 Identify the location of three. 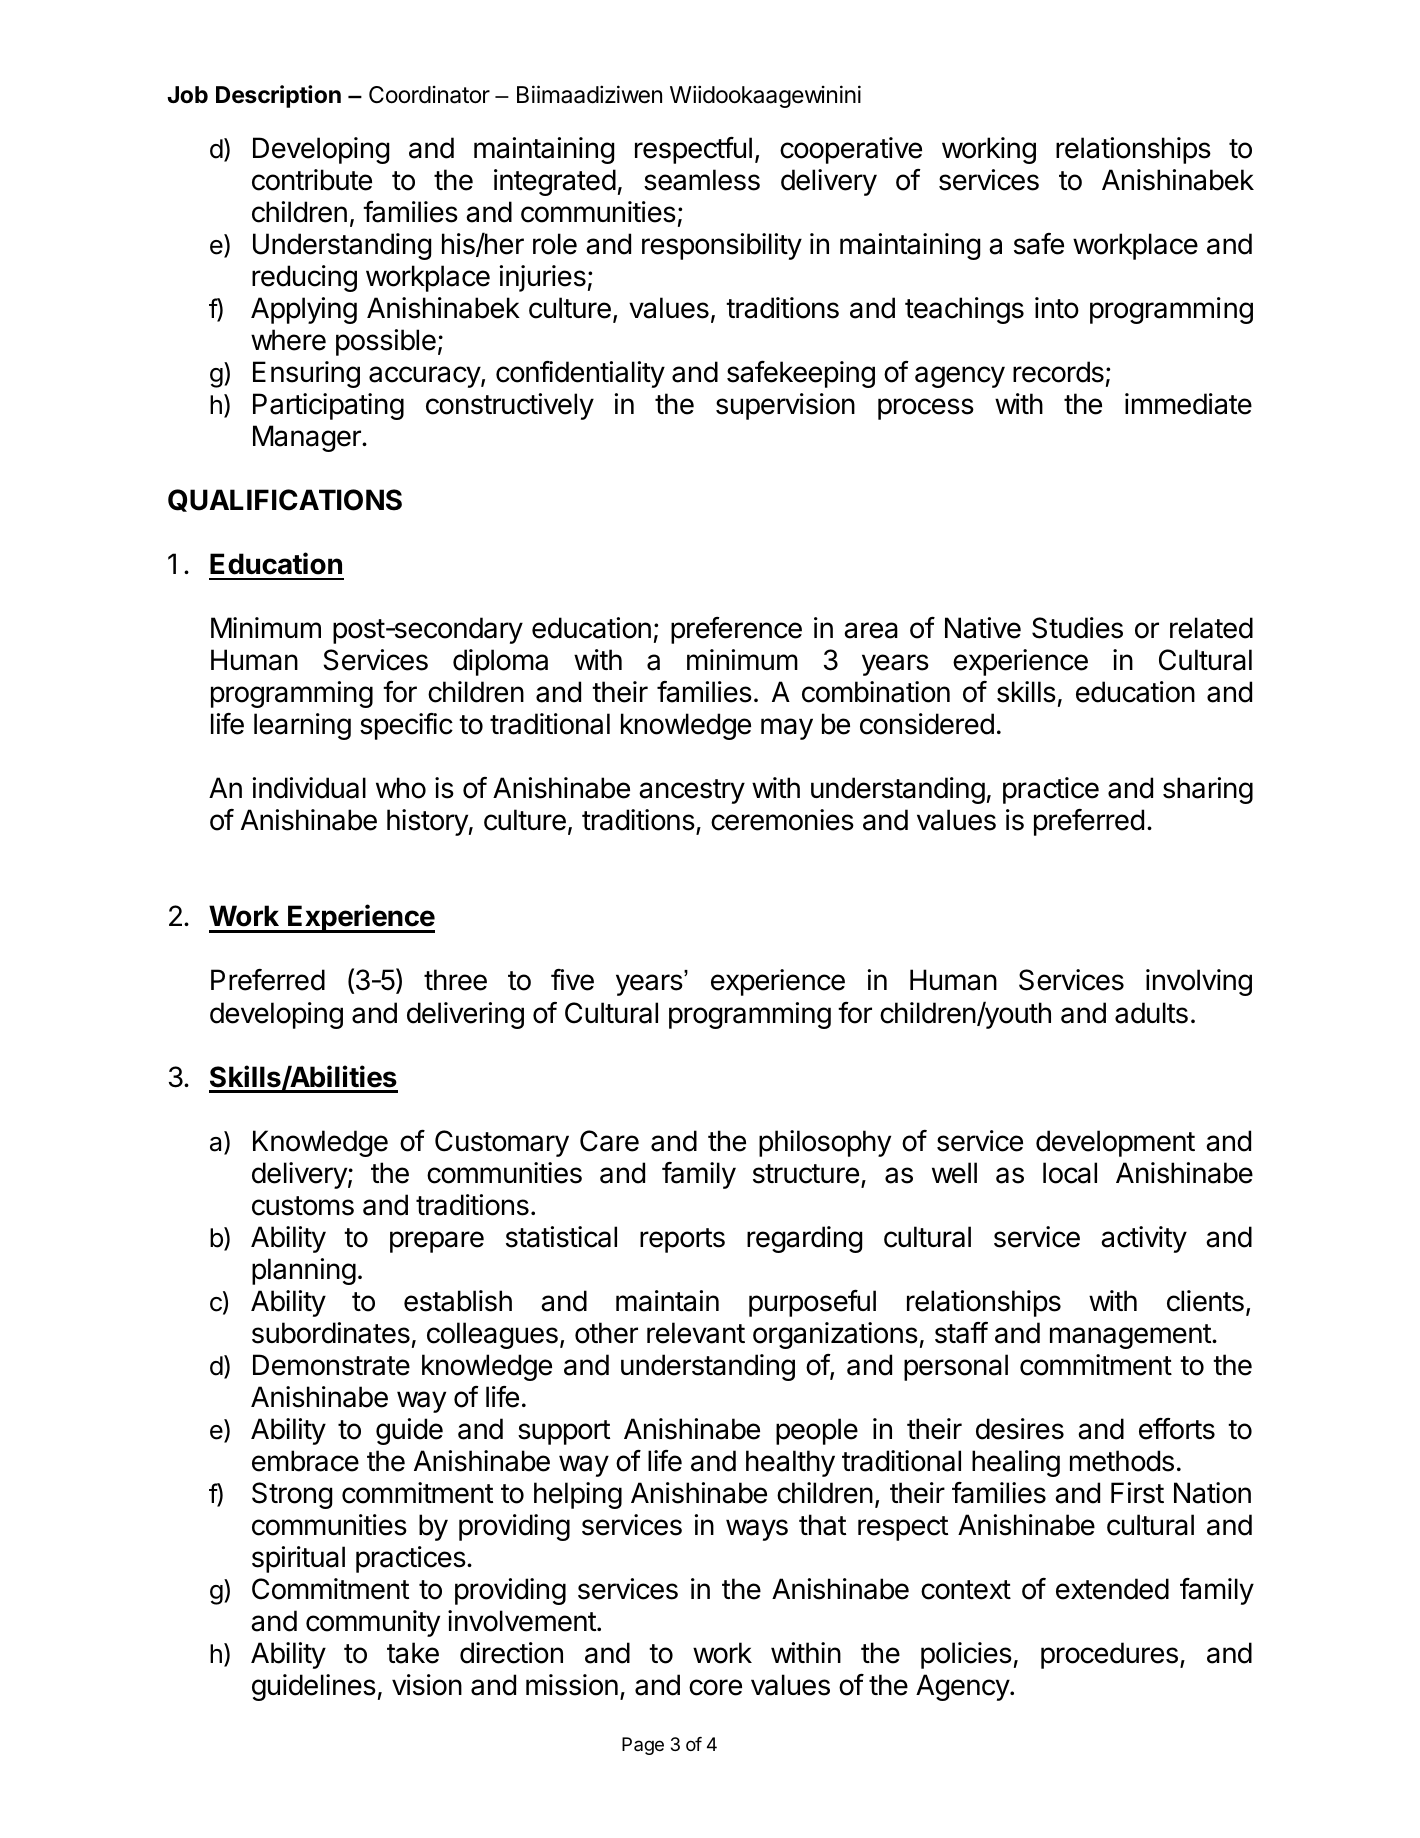
(455, 980).
